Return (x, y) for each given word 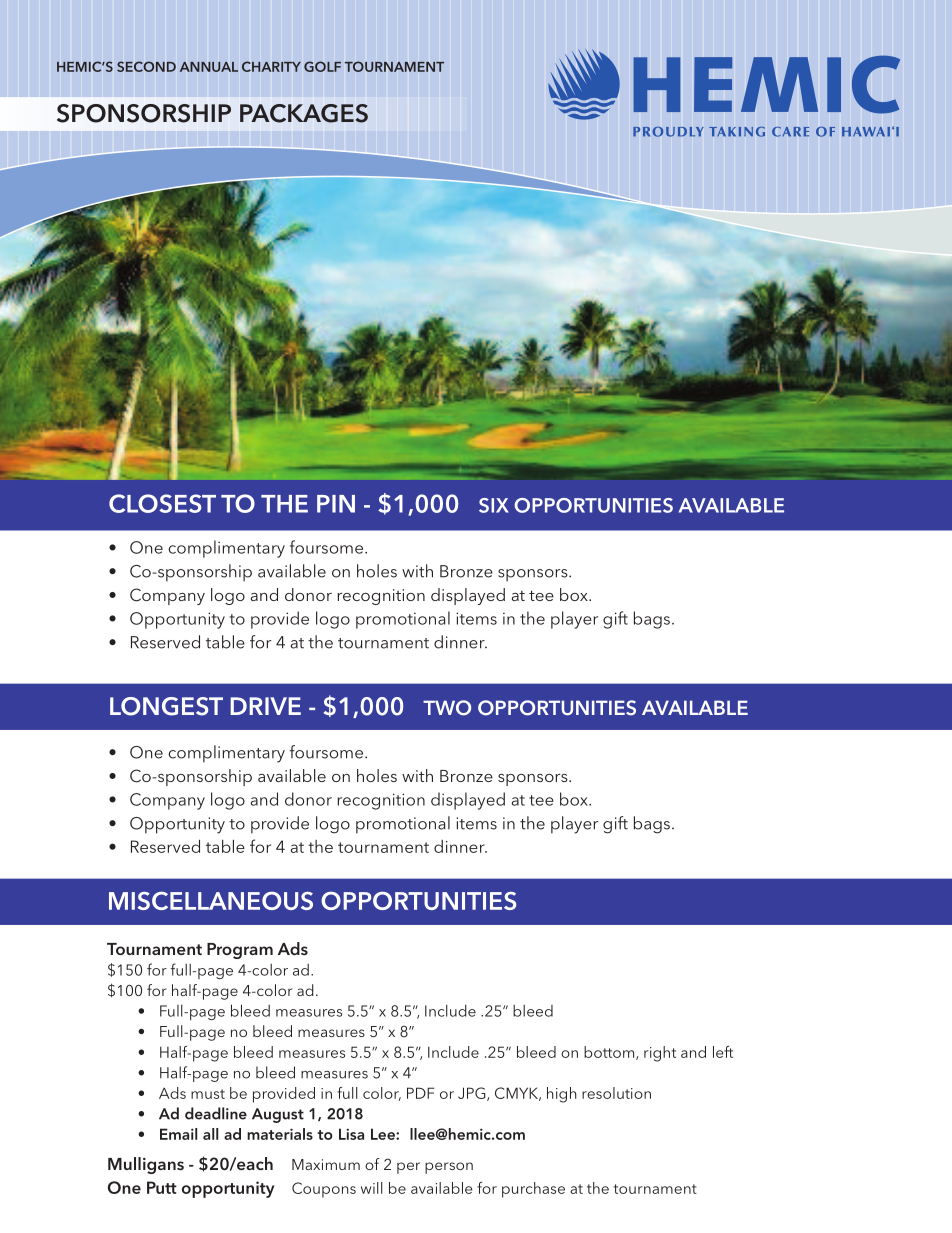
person (449, 1168)
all (210, 1134)
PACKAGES (304, 113)
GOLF (322, 66)
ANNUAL (209, 67)
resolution (616, 1093)
